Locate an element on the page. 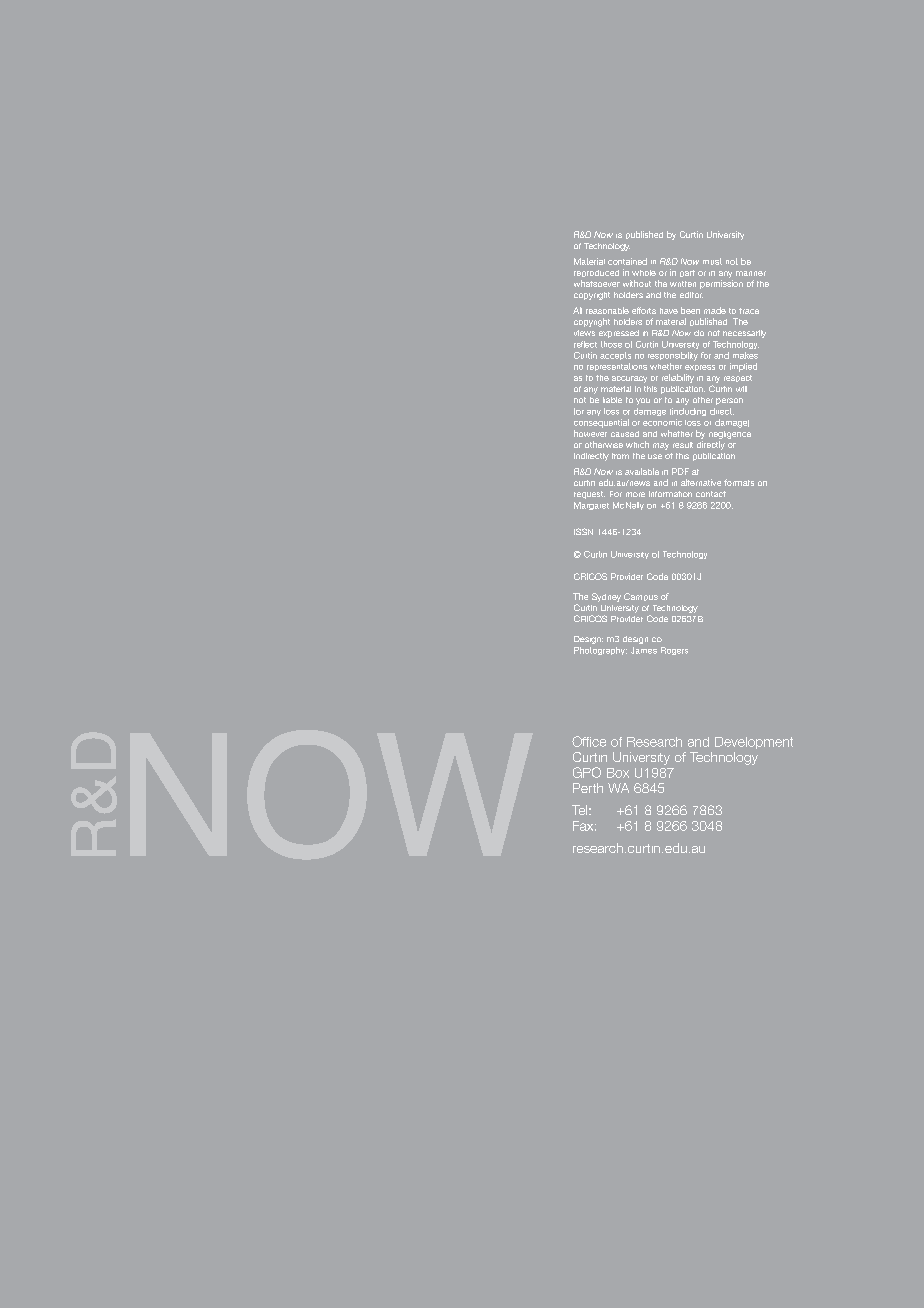 The image size is (924, 1308). Box is located at coordinates (618, 773).
